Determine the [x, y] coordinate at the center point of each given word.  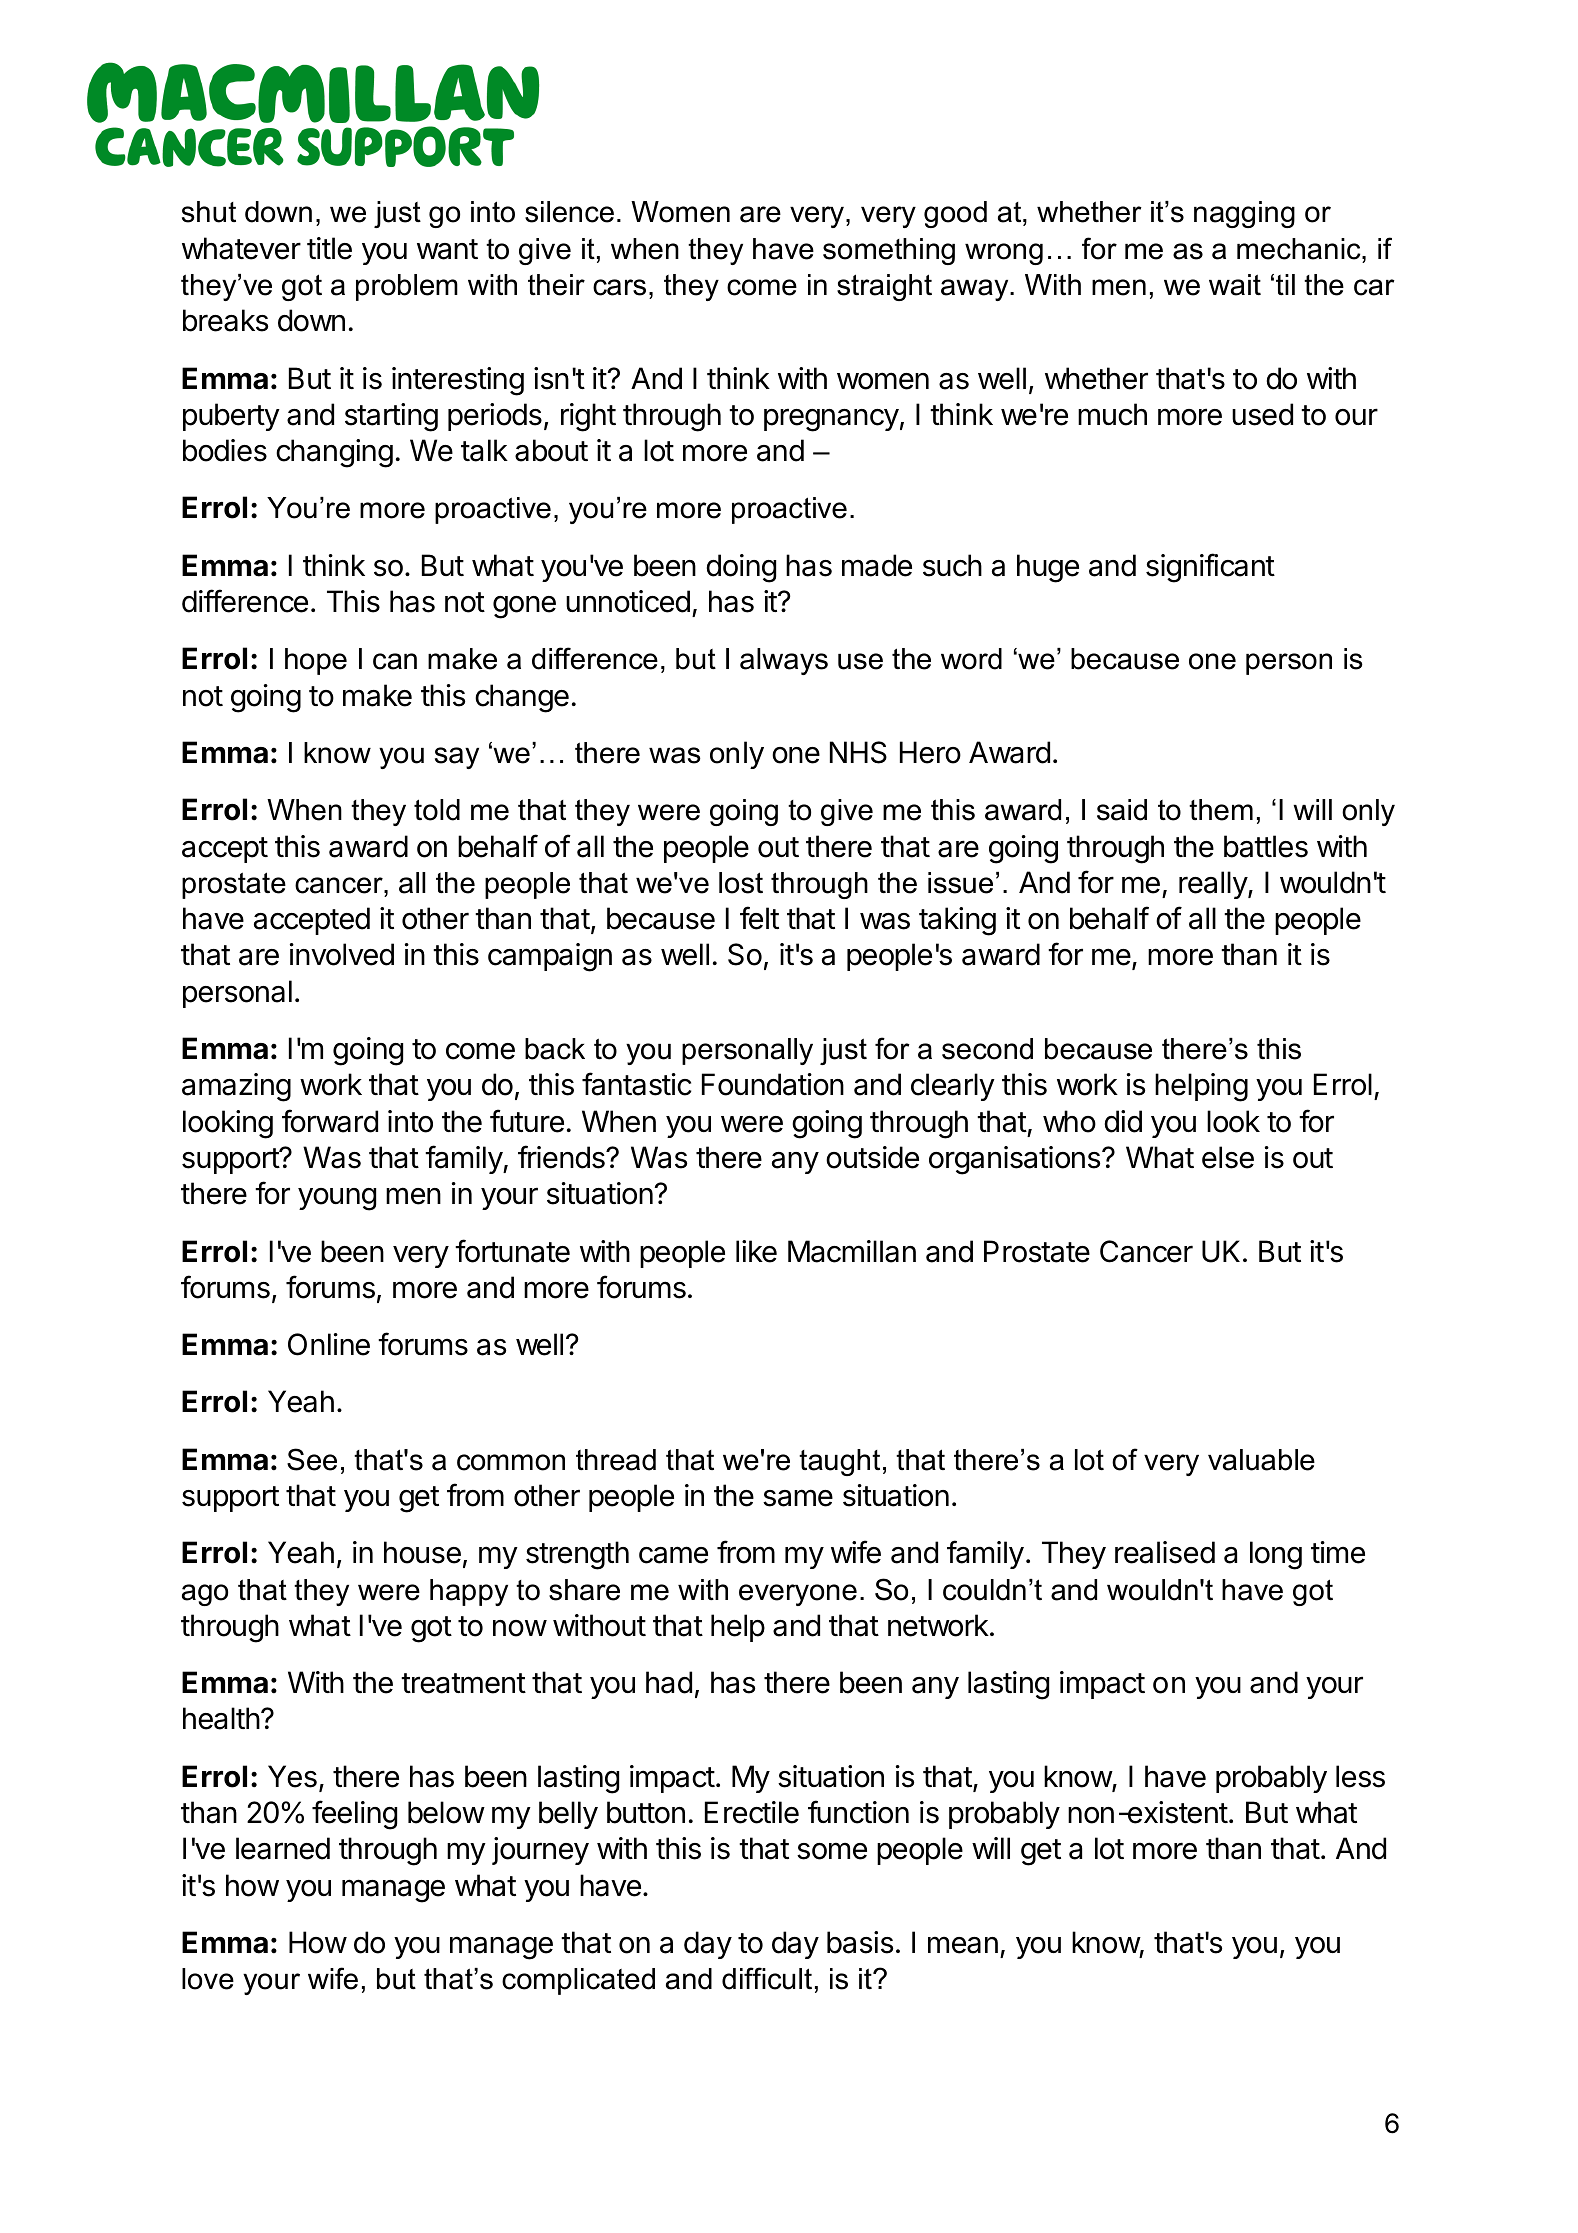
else [1228, 1157]
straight [884, 287]
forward [330, 1121]
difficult [767, 1978]
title [329, 248]
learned [283, 1848]
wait [1235, 285]
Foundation [773, 1084]
